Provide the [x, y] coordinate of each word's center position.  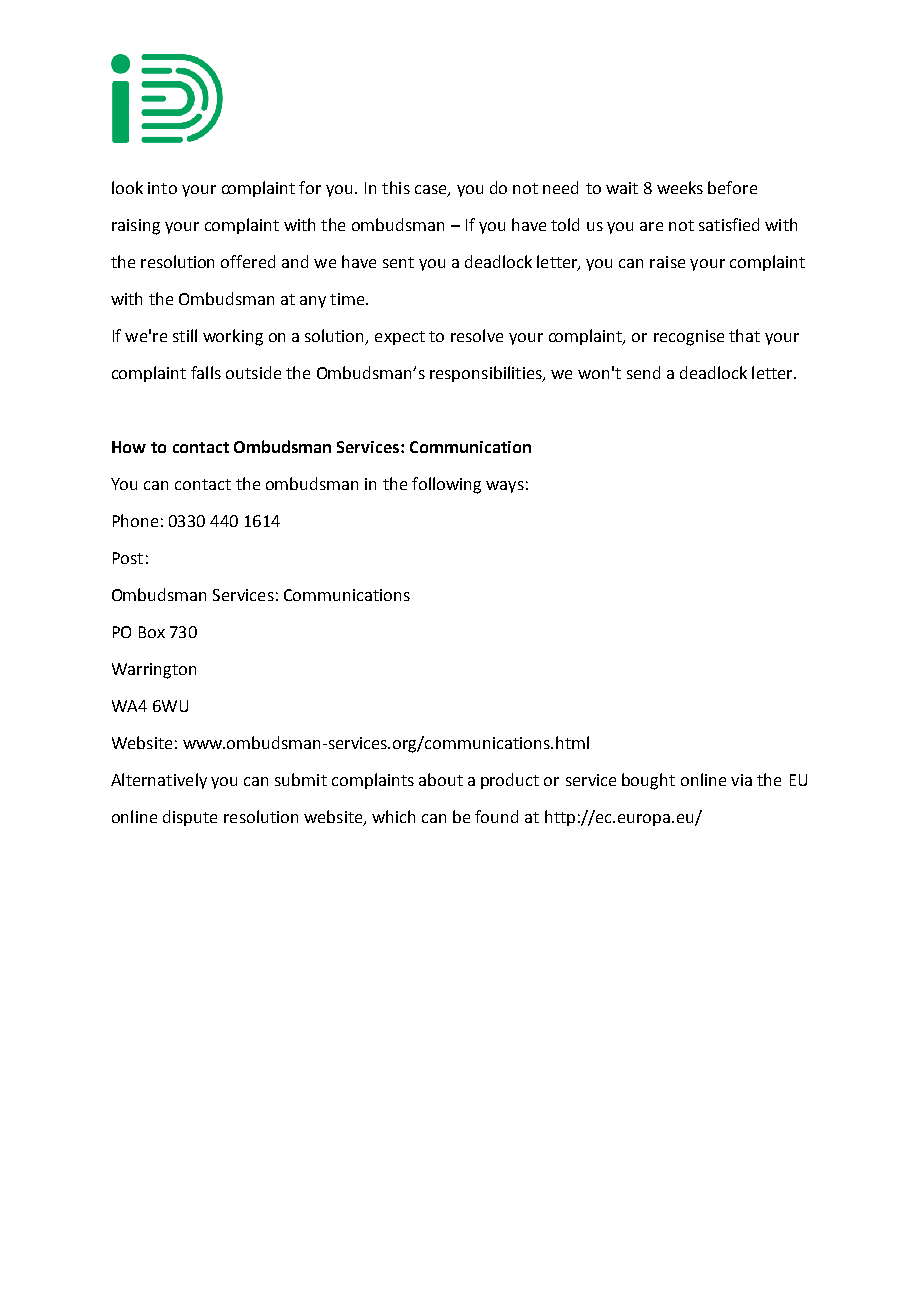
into [162, 188]
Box [152, 632]
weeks [680, 187]
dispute [190, 818]
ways [505, 487]
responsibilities [487, 374]
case [432, 191]
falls [206, 372]
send [643, 372]
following [446, 485]
